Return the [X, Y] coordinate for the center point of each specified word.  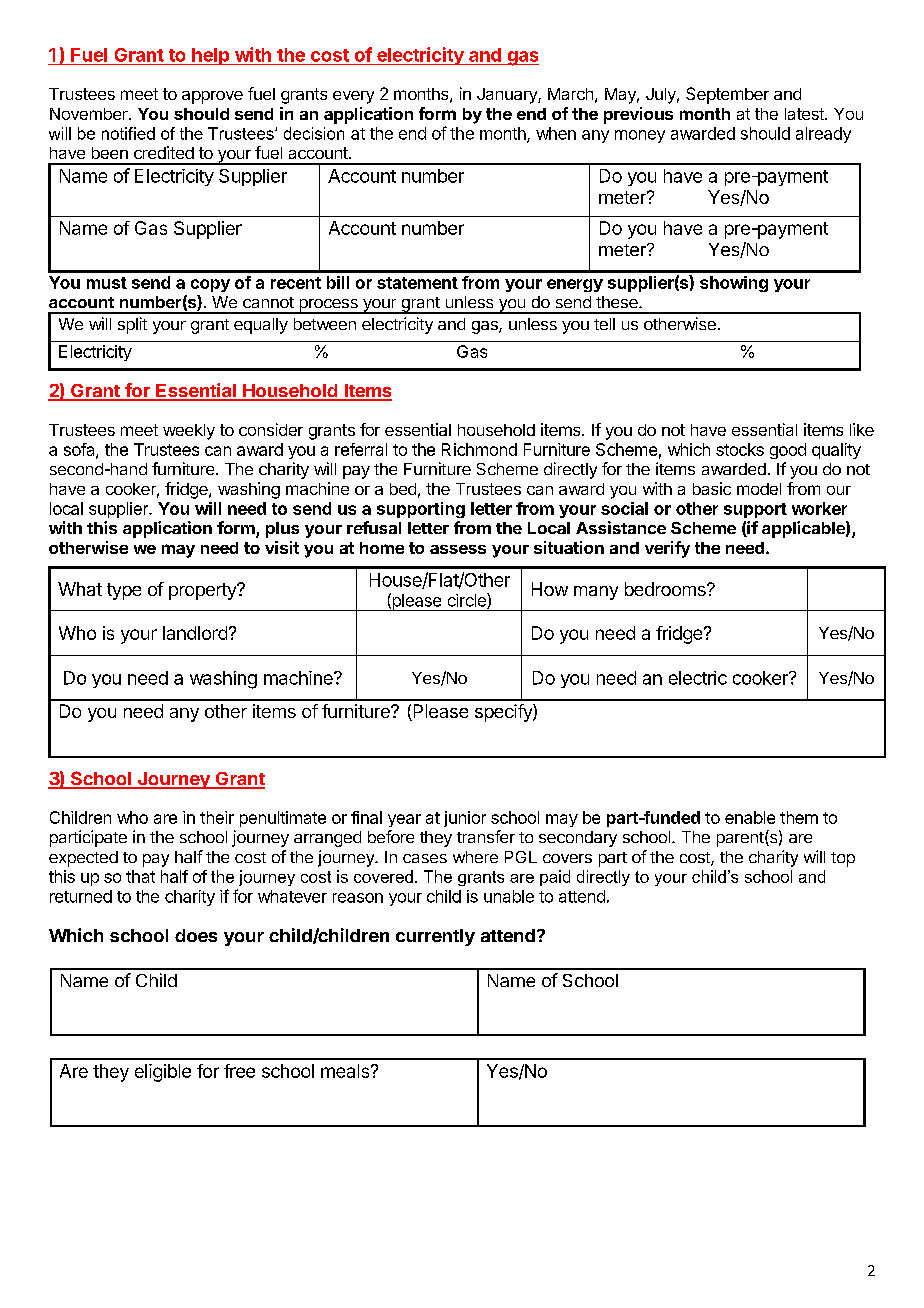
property [203, 591]
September [727, 95]
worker [819, 508]
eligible [163, 1073]
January [508, 96]
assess [458, 549]
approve [212, 97]
